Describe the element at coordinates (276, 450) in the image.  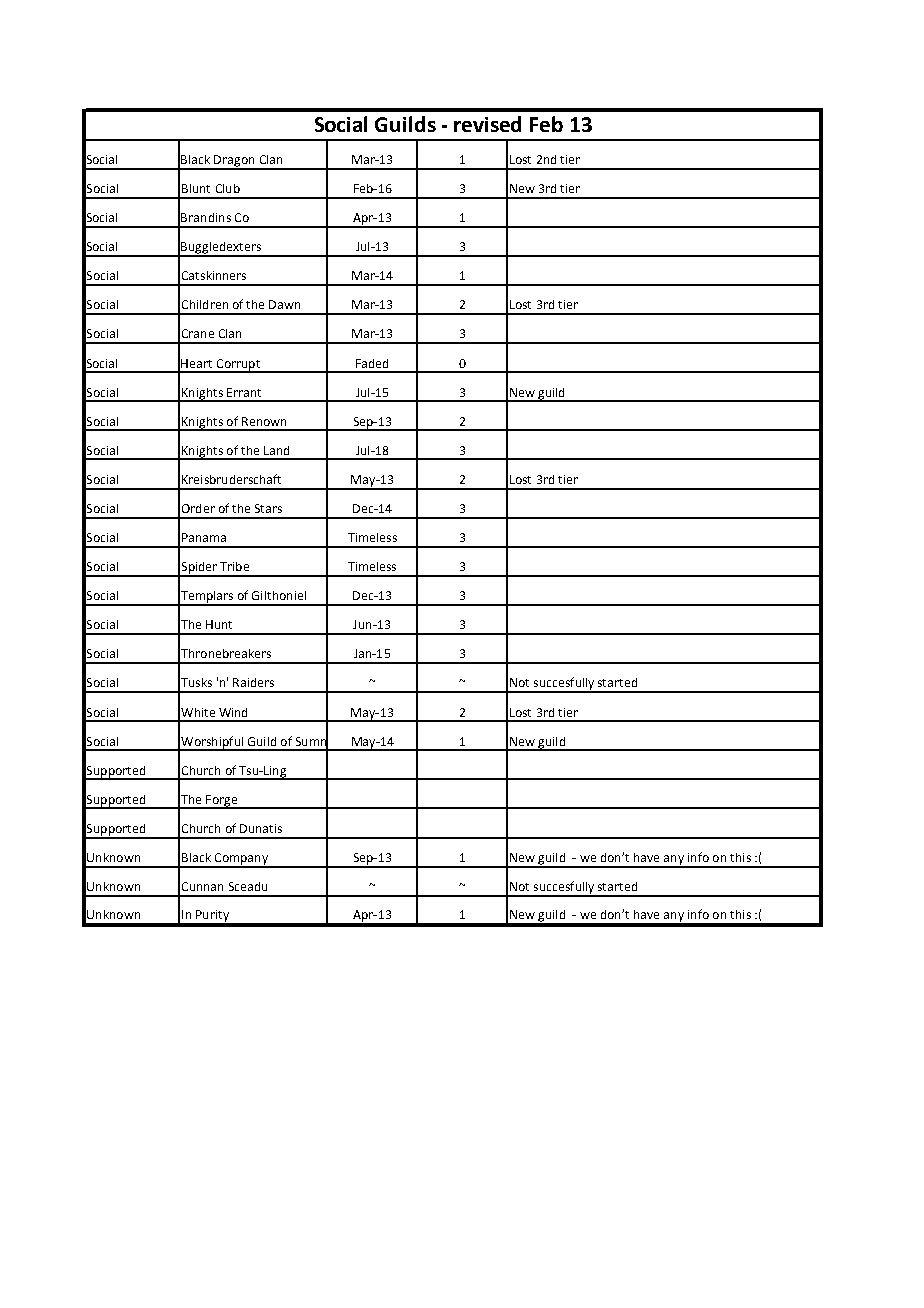
I see `Land` at that location.
